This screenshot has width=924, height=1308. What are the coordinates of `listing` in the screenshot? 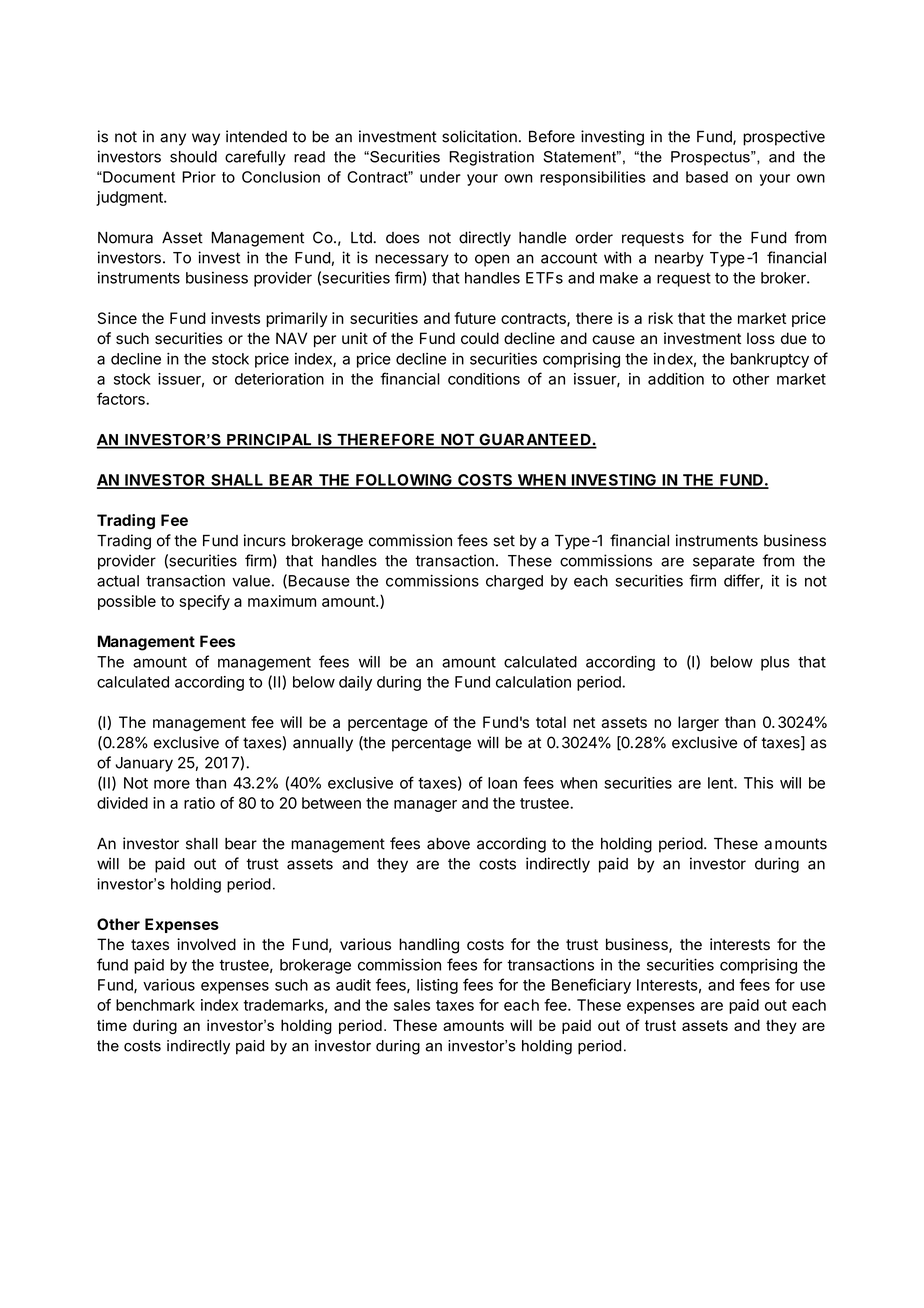 It's located at (437, 986).
